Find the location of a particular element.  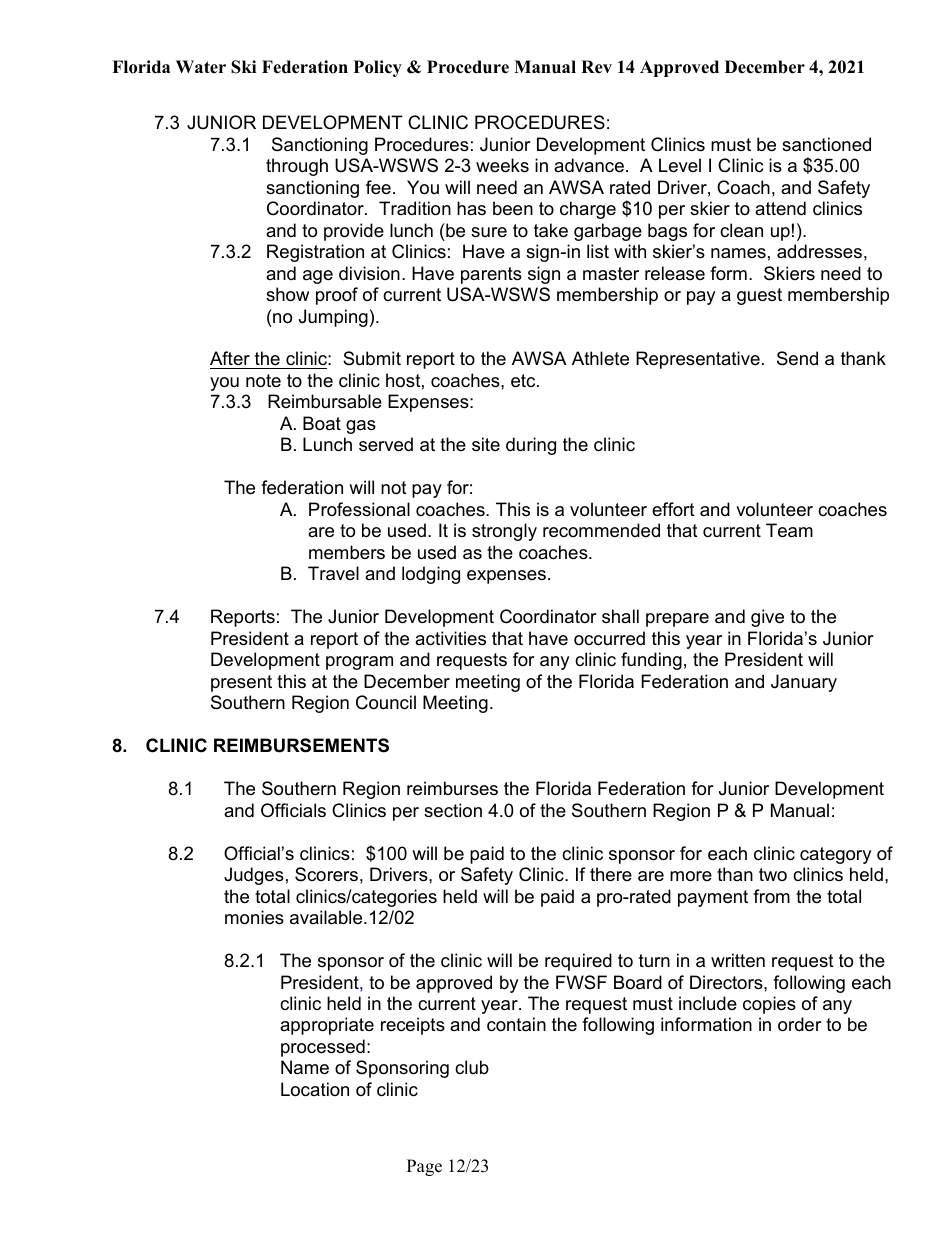

through is located at coordinates (297, 167).
